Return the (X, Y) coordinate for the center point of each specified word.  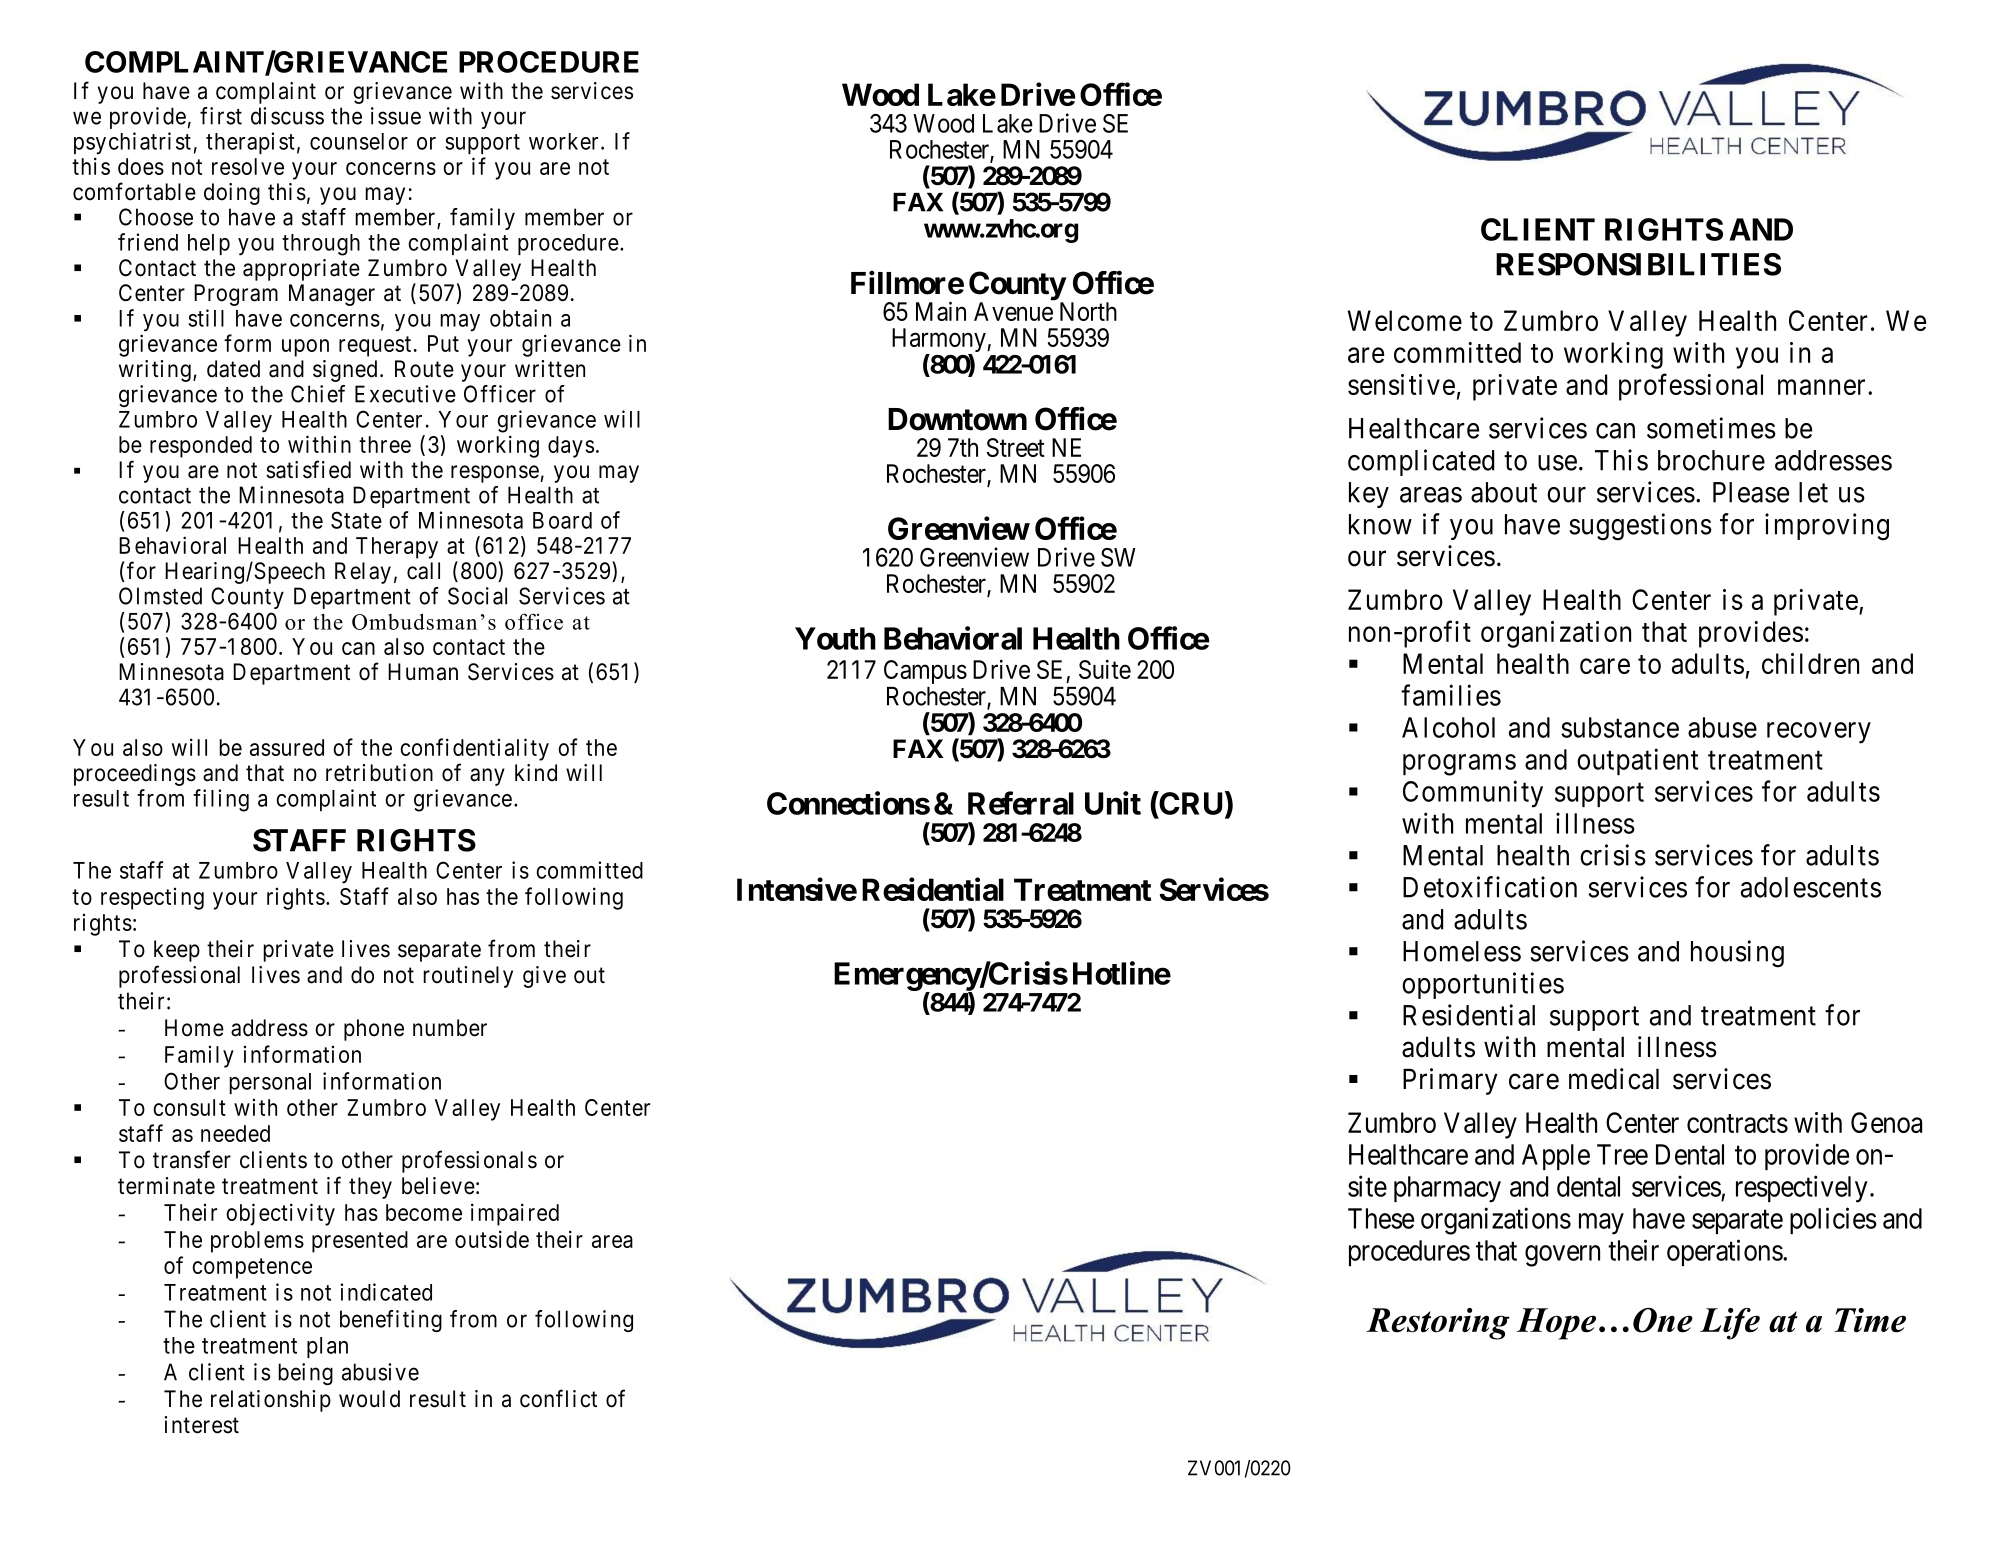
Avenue (1013, 311)
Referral (1021, 803)
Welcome (1405, 320)
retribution (379, 773)
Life (1730, 1324)
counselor (359, 141)
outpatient (1637, 761)
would (369, 1399)
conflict (558, 1398)
